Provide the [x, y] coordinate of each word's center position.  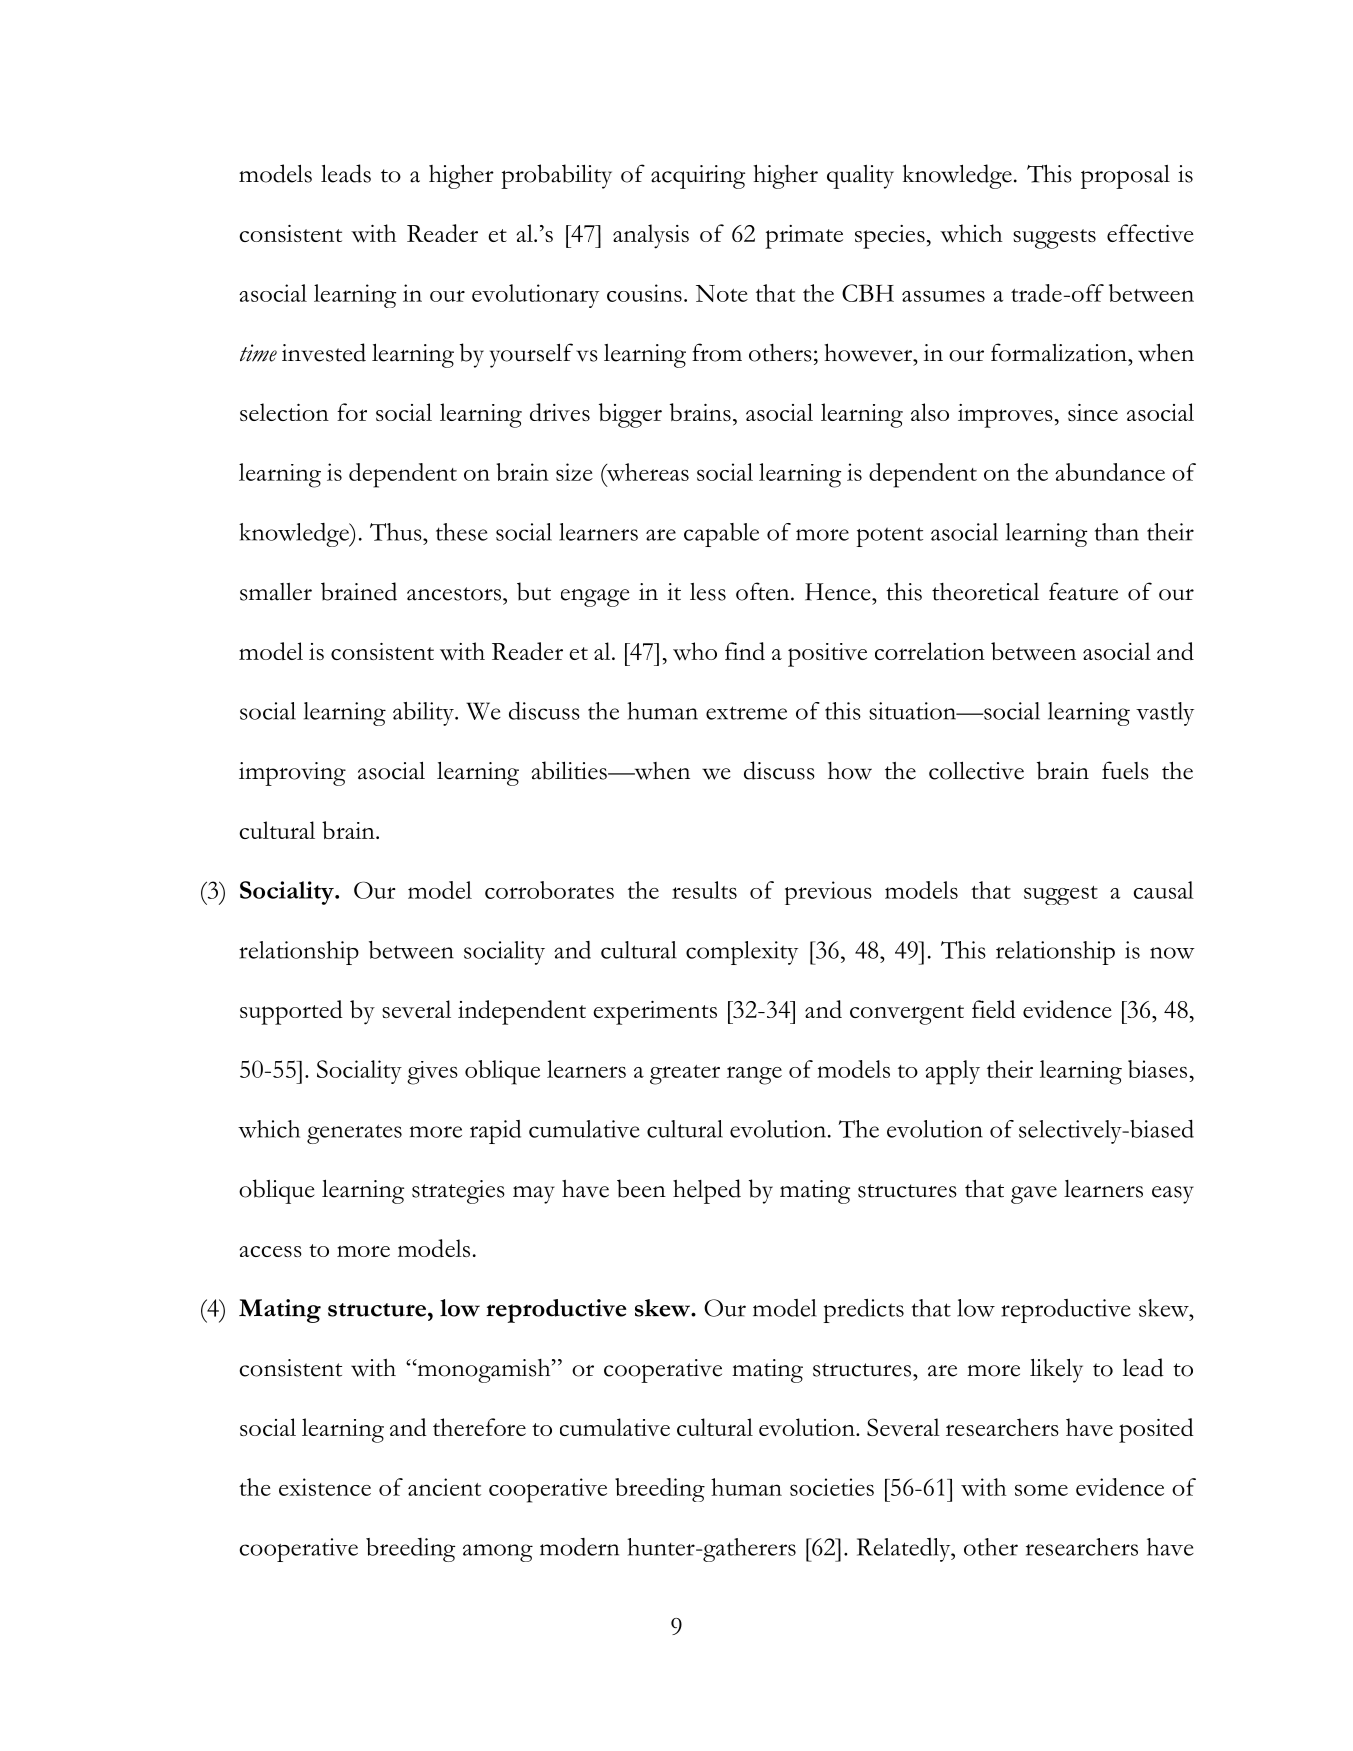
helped [707, 1191]
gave [1034, 1195]
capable [721, 535]
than [1117, 532]
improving [292, 774]
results [704, 890]
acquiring [698, 177]
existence [325, 1487]
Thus [397, 532]
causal [1163, 890]
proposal [1125, 177]
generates [354, 1134]
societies [832, 1487]
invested [324, 352]
